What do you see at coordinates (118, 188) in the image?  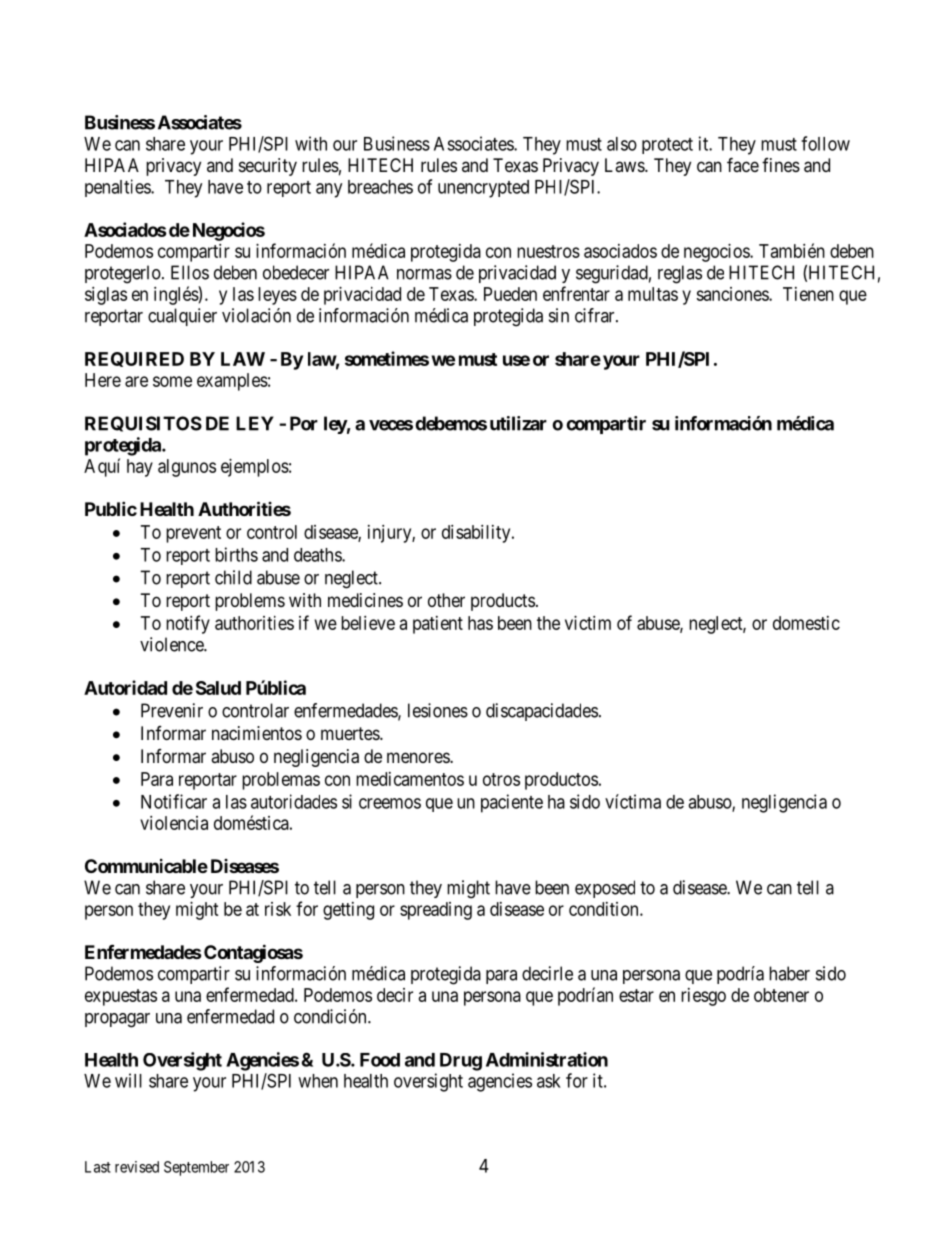 I see `penalties` at bounding box center [118, 188].
